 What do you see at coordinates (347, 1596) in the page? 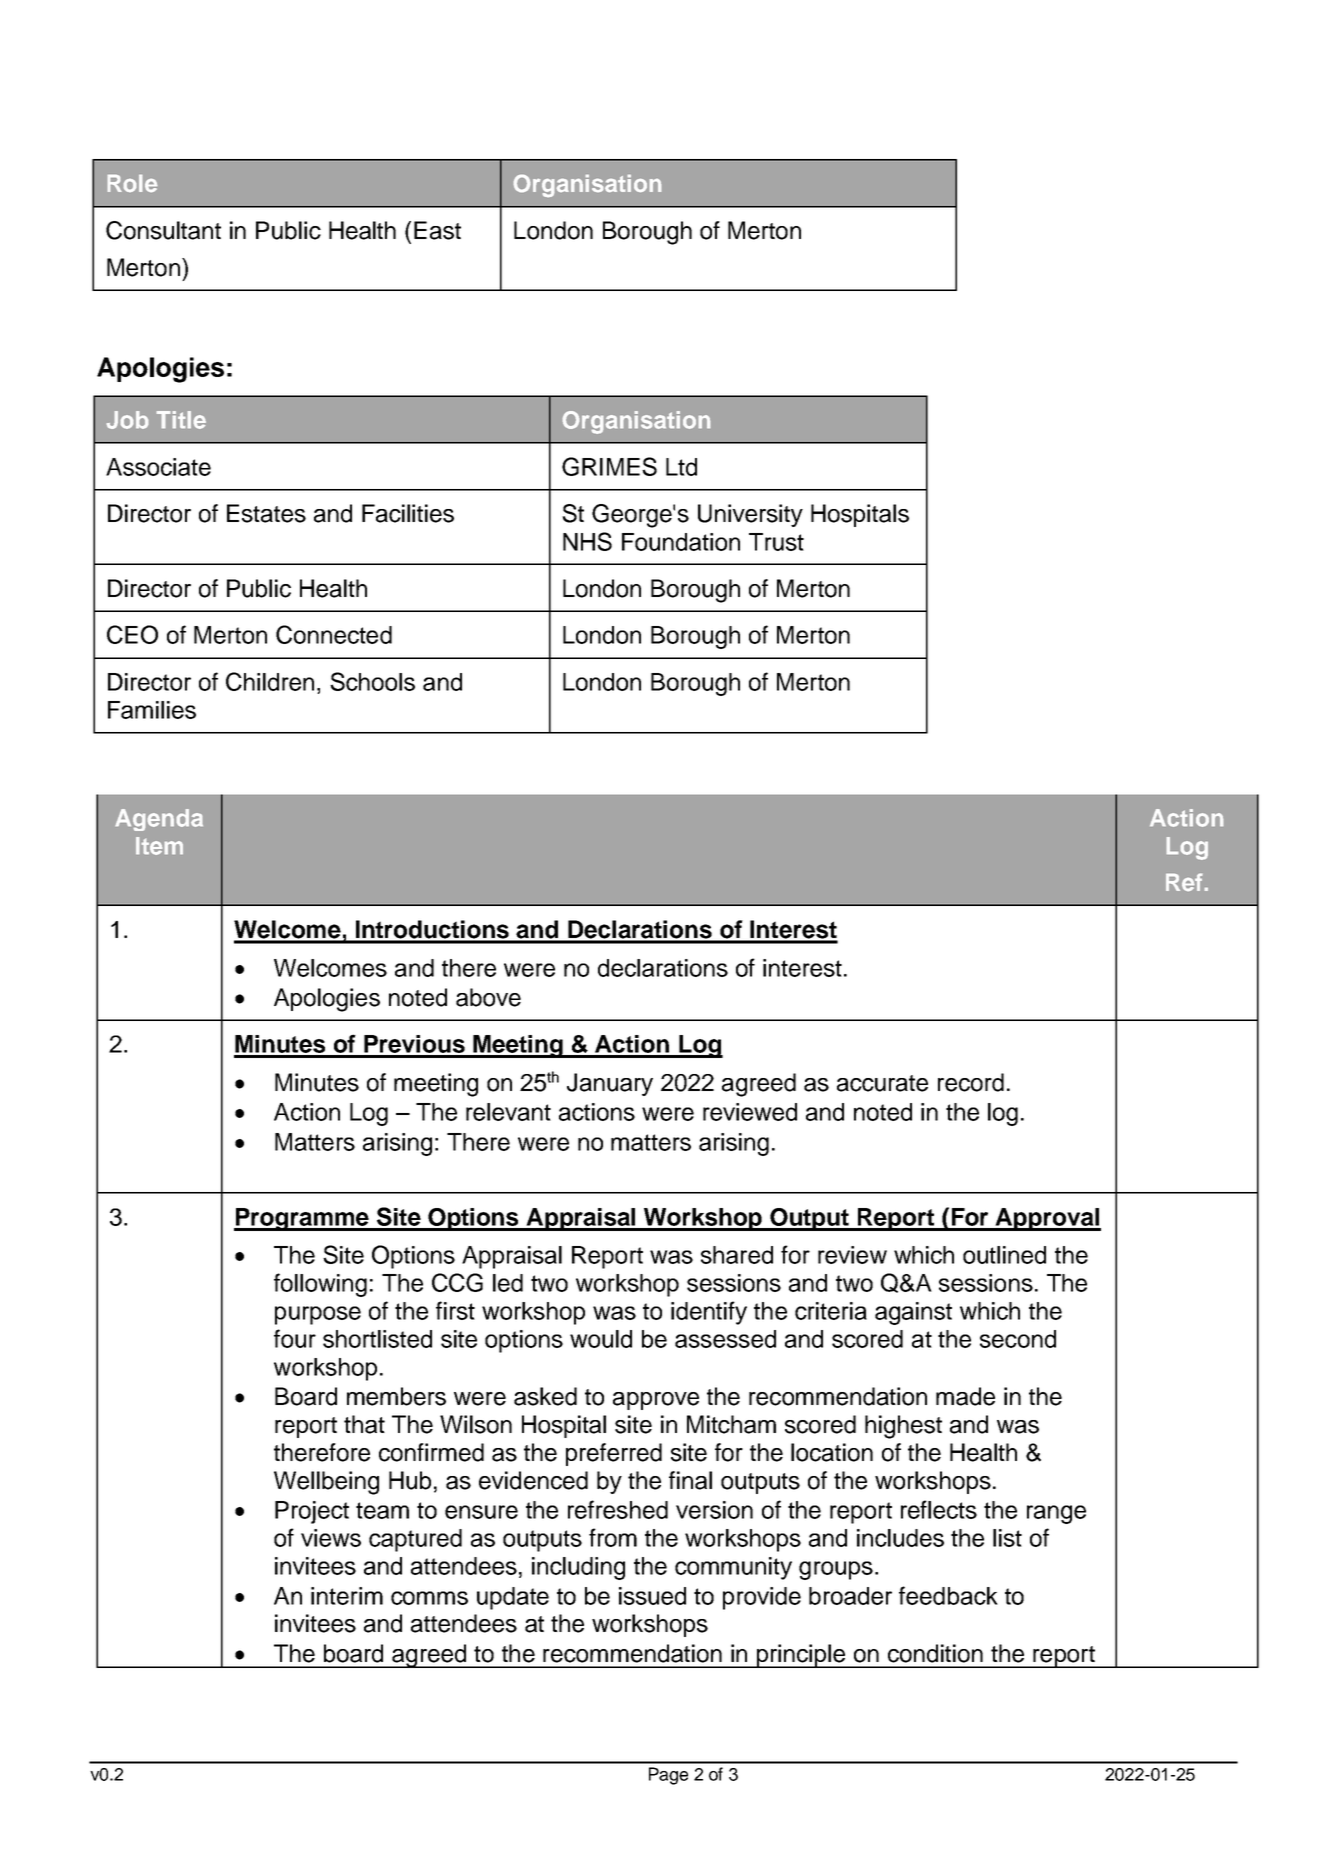
I see `interim` at bounding box center [347, 1596].
